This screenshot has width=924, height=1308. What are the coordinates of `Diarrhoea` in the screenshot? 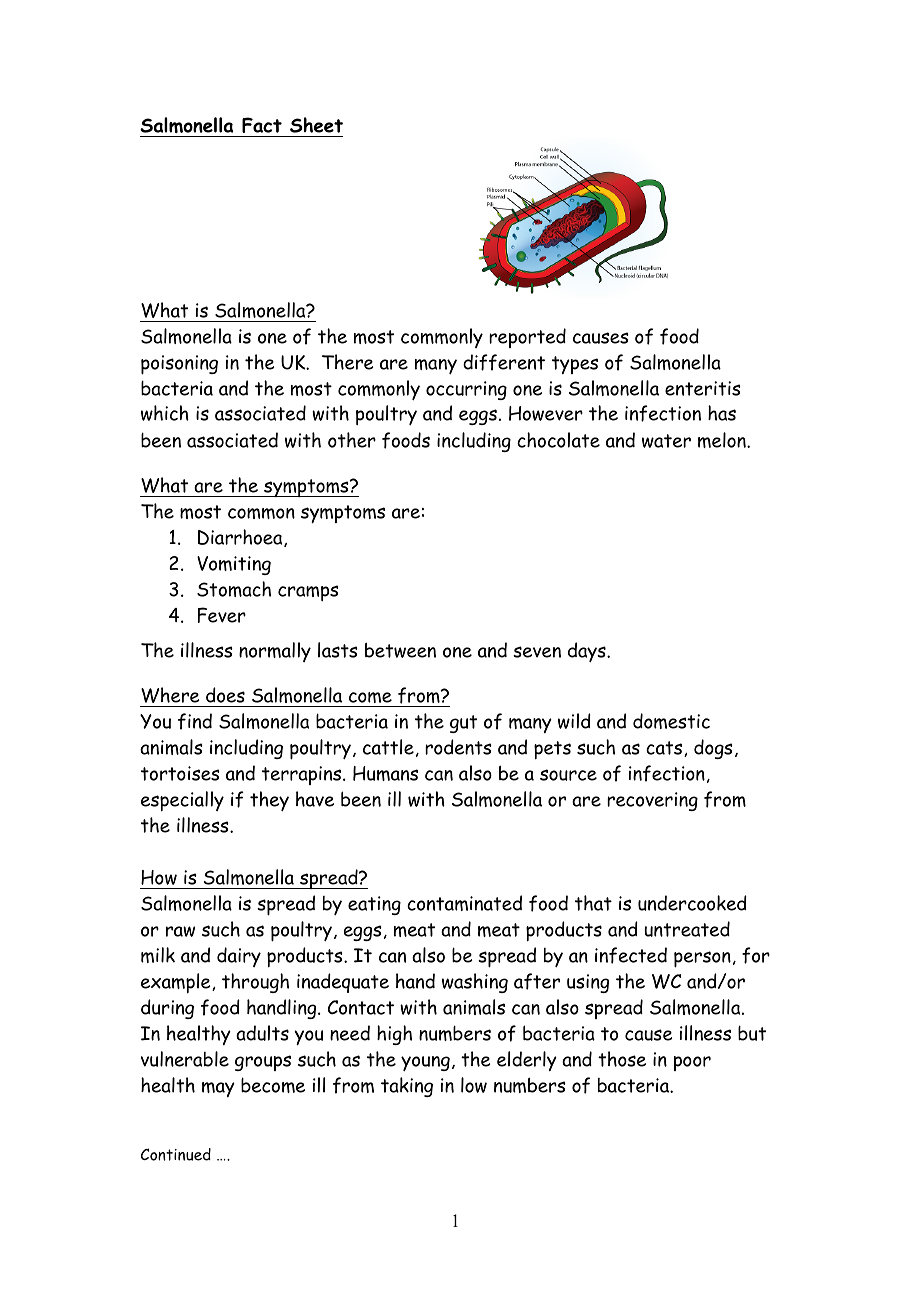 It's located at (241, 538).
